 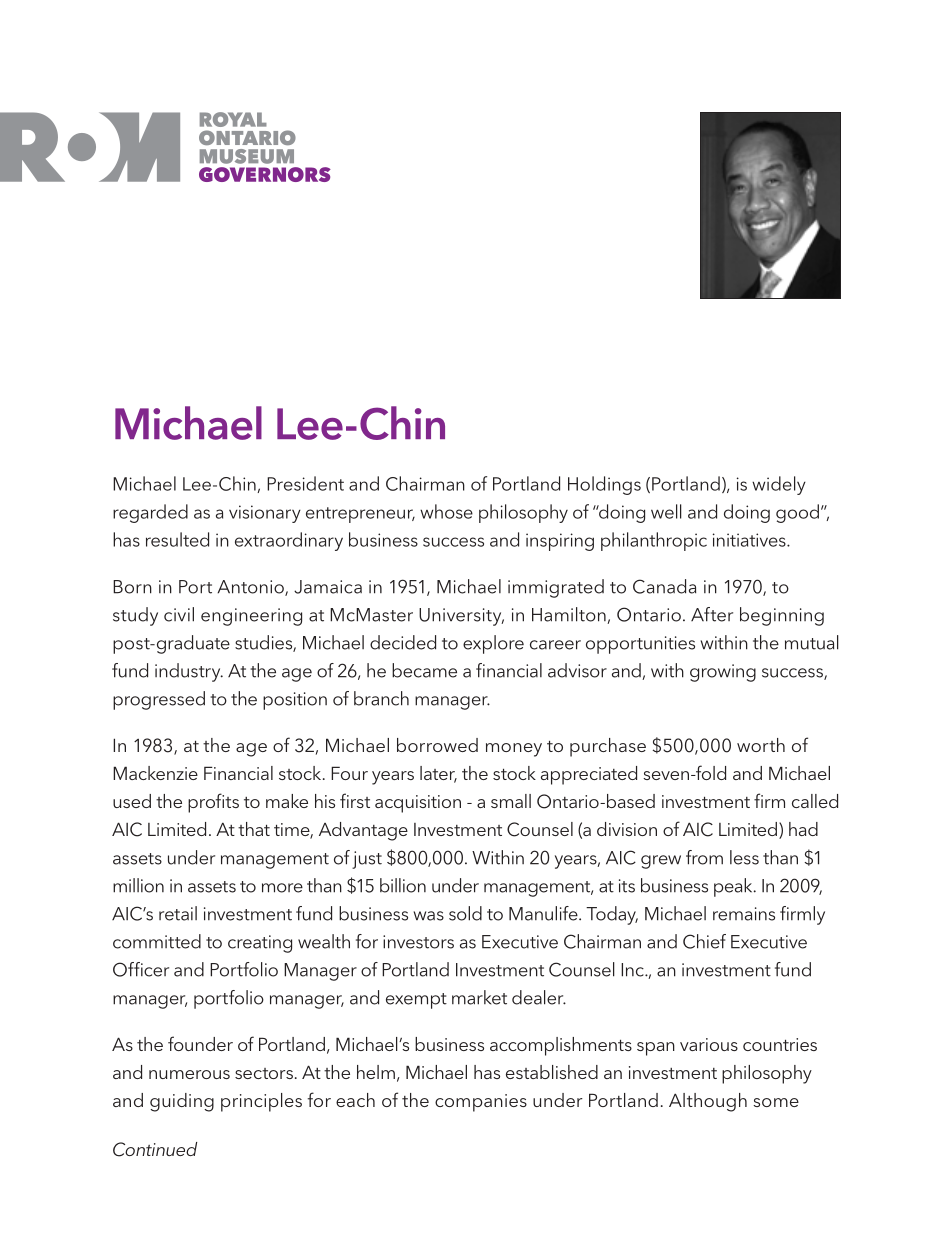 I want to click on visionary, so click(x=265, y=514).
